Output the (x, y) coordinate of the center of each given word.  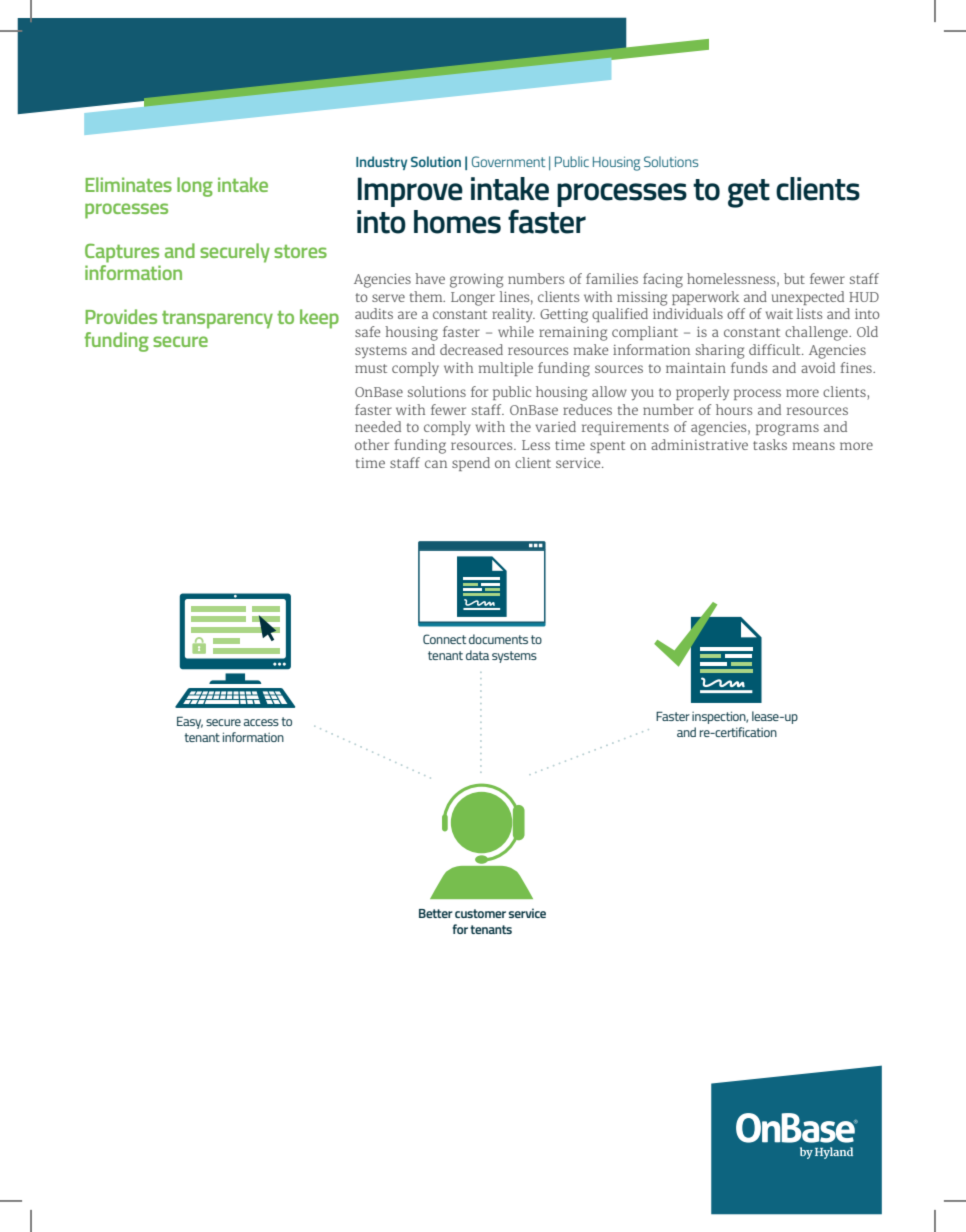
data (477, 655)
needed (378, 426)
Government (508, 161)
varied (556, 426)
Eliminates (128, 184)
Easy (190, 722)
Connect (444, 639)
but (794, 278)
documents (498, 639)
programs (787, 430)
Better (436, 913)
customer (480, 913)
